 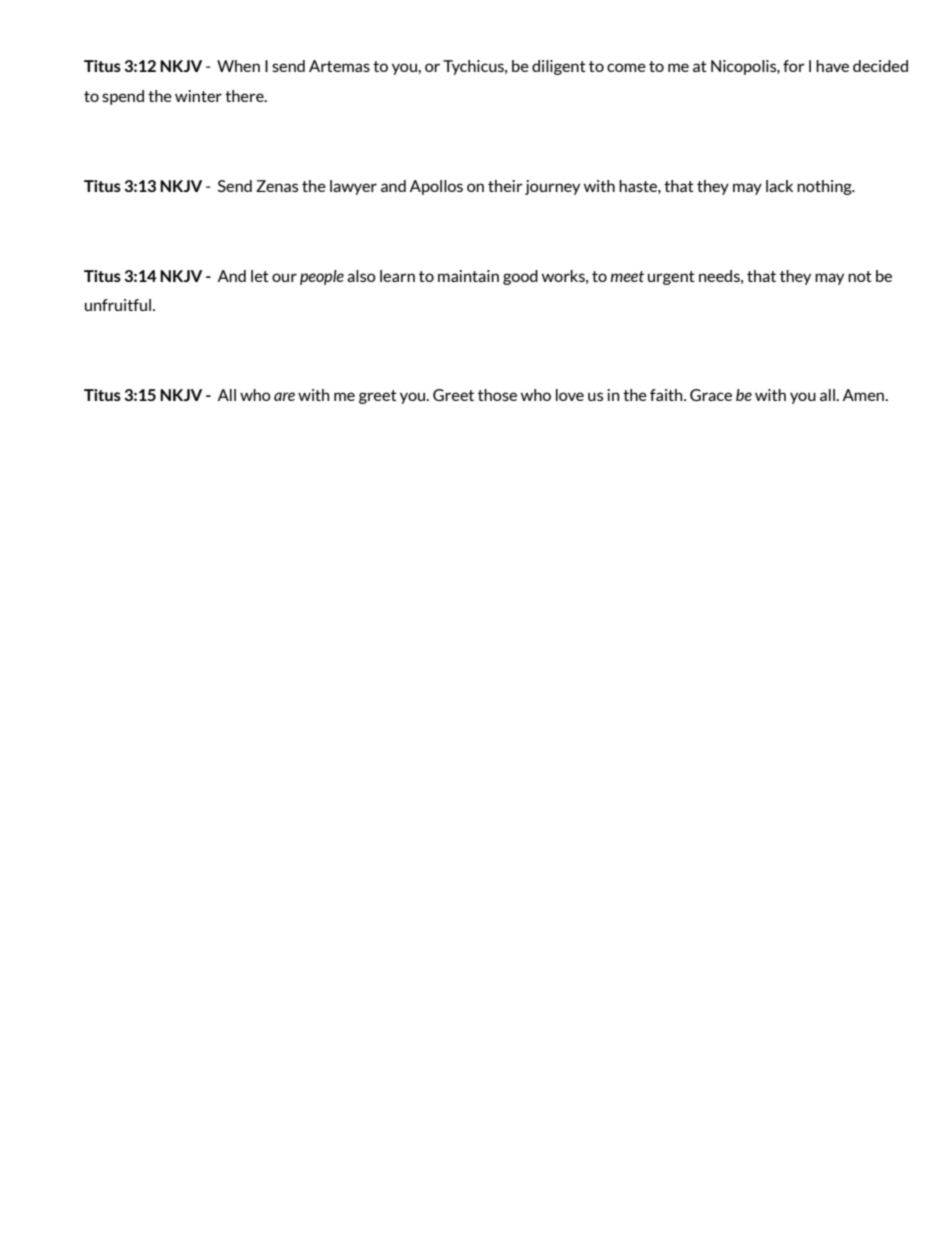 I want to click on diligent, so click(x=559, y=67).
